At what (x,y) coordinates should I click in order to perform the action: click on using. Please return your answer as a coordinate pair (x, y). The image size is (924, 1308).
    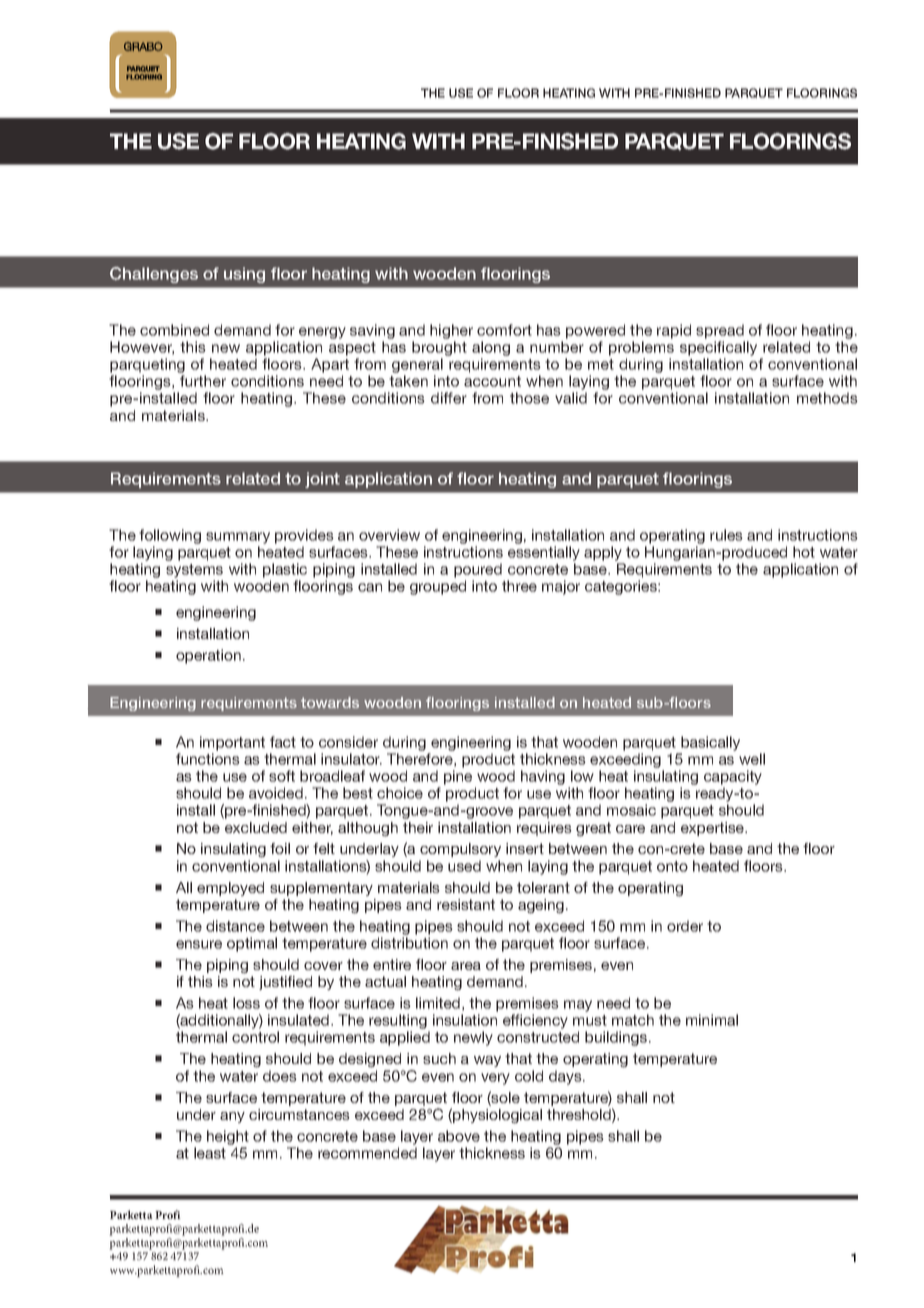
    Looking at the image, I should click on (244, 275).
